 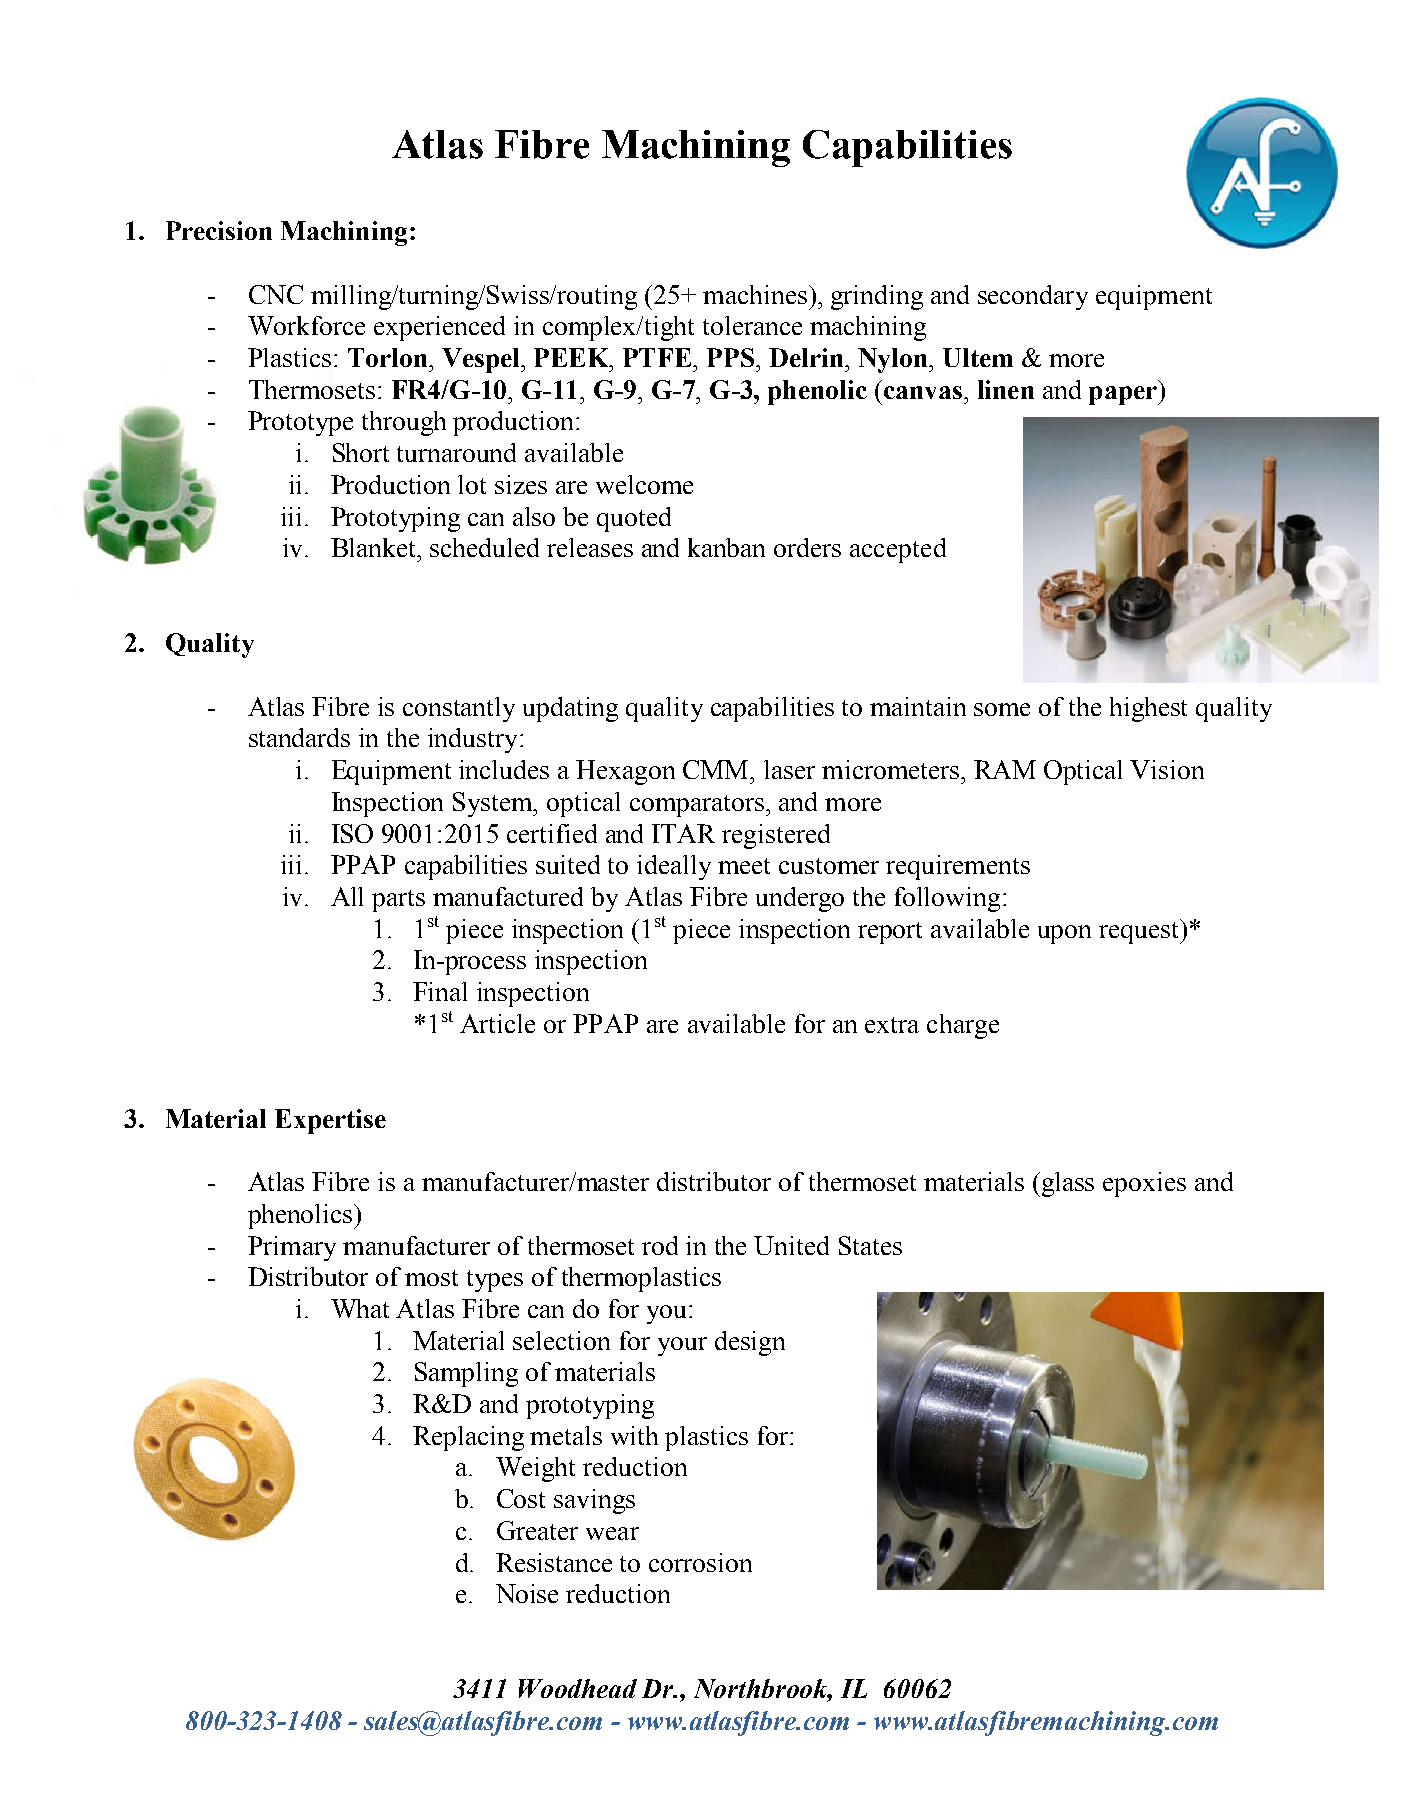 I want to click on secondary, so click(x=1033, y=297).
